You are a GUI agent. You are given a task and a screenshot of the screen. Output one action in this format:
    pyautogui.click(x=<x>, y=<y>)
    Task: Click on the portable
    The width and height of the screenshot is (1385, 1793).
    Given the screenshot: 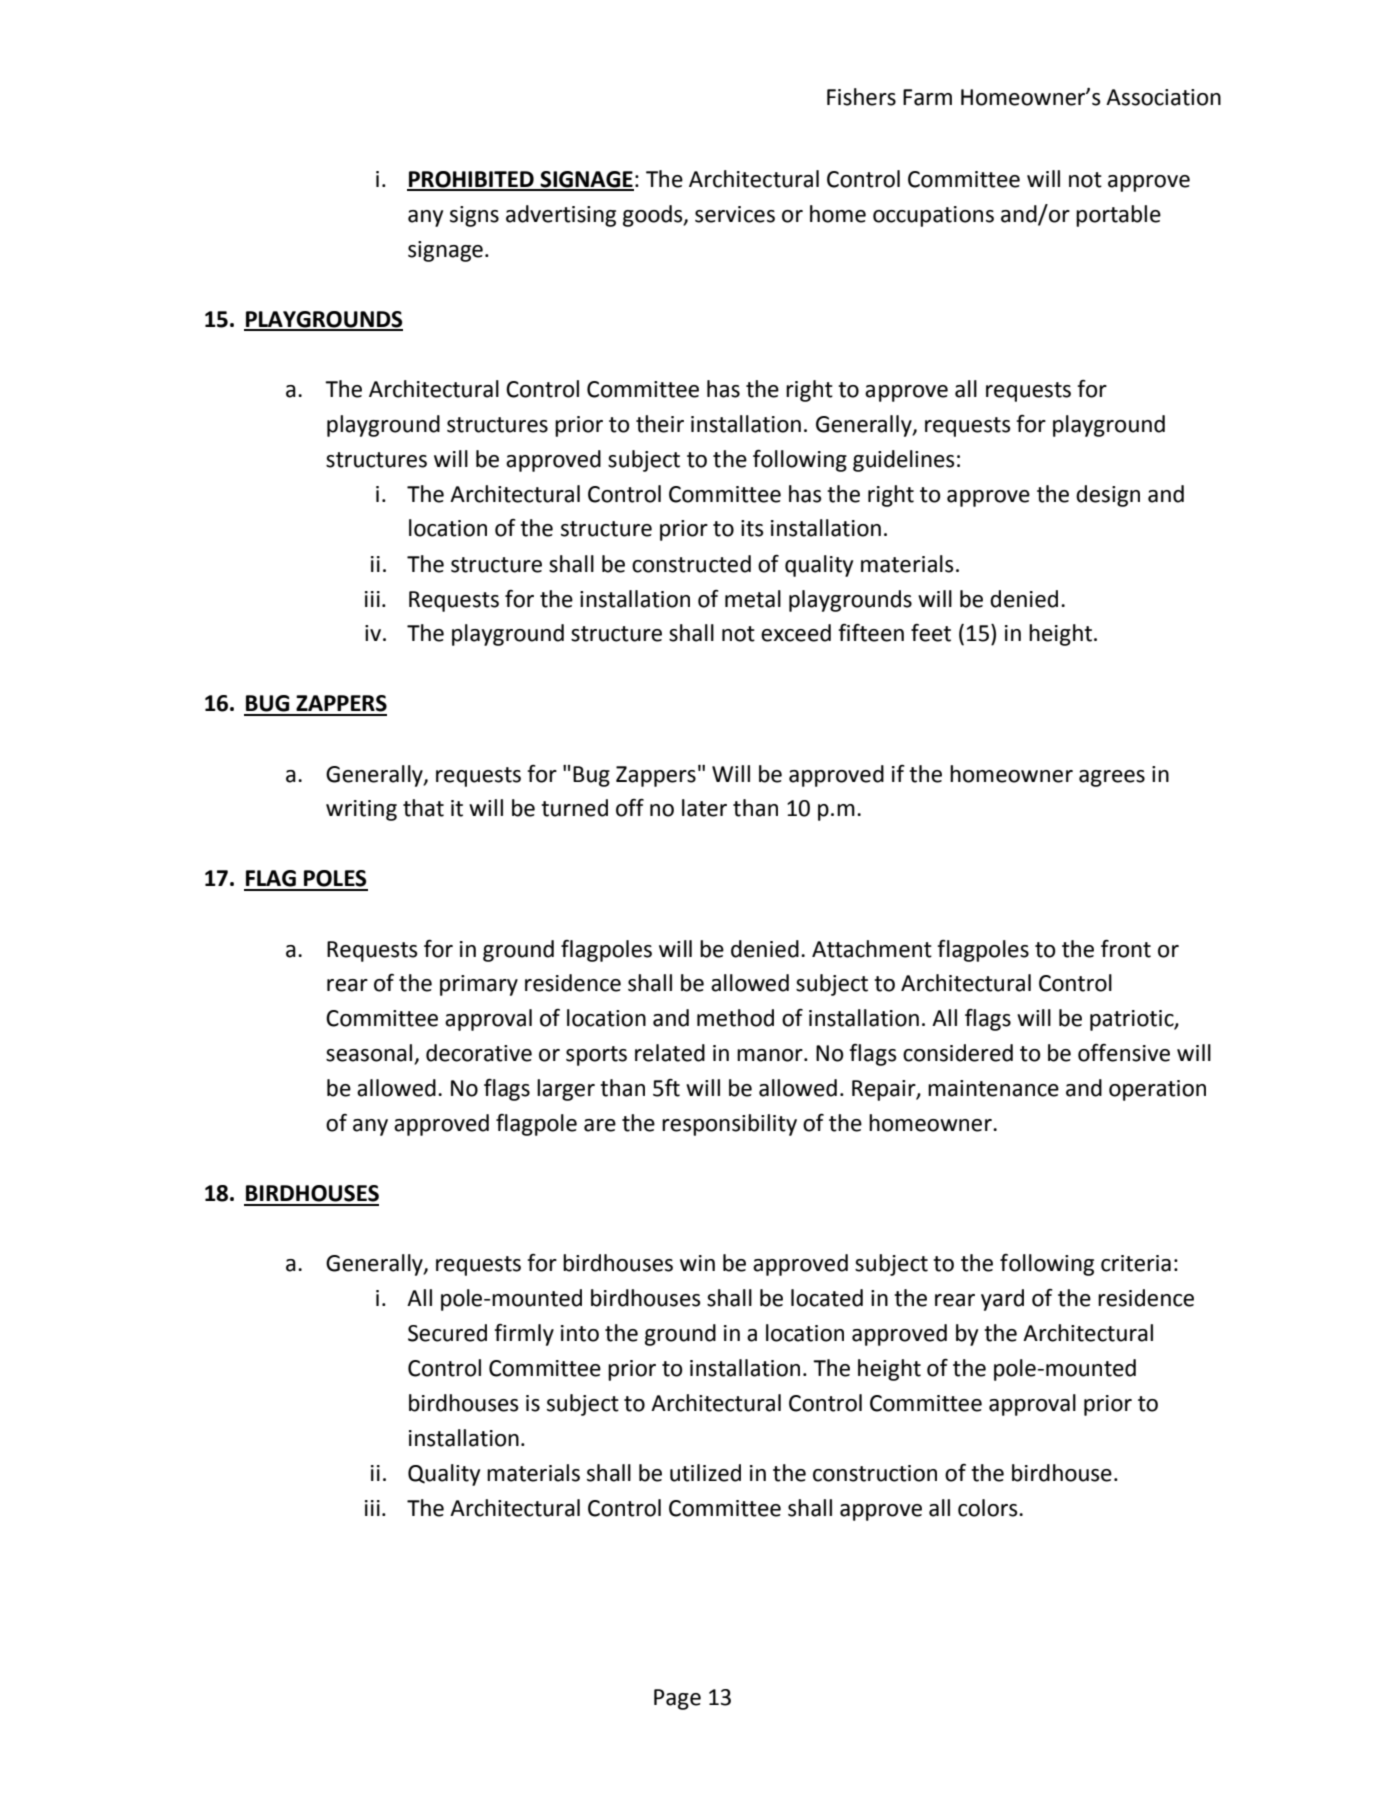 What is the action you would take?
    pyautogui.click(x=1118, y=216)
